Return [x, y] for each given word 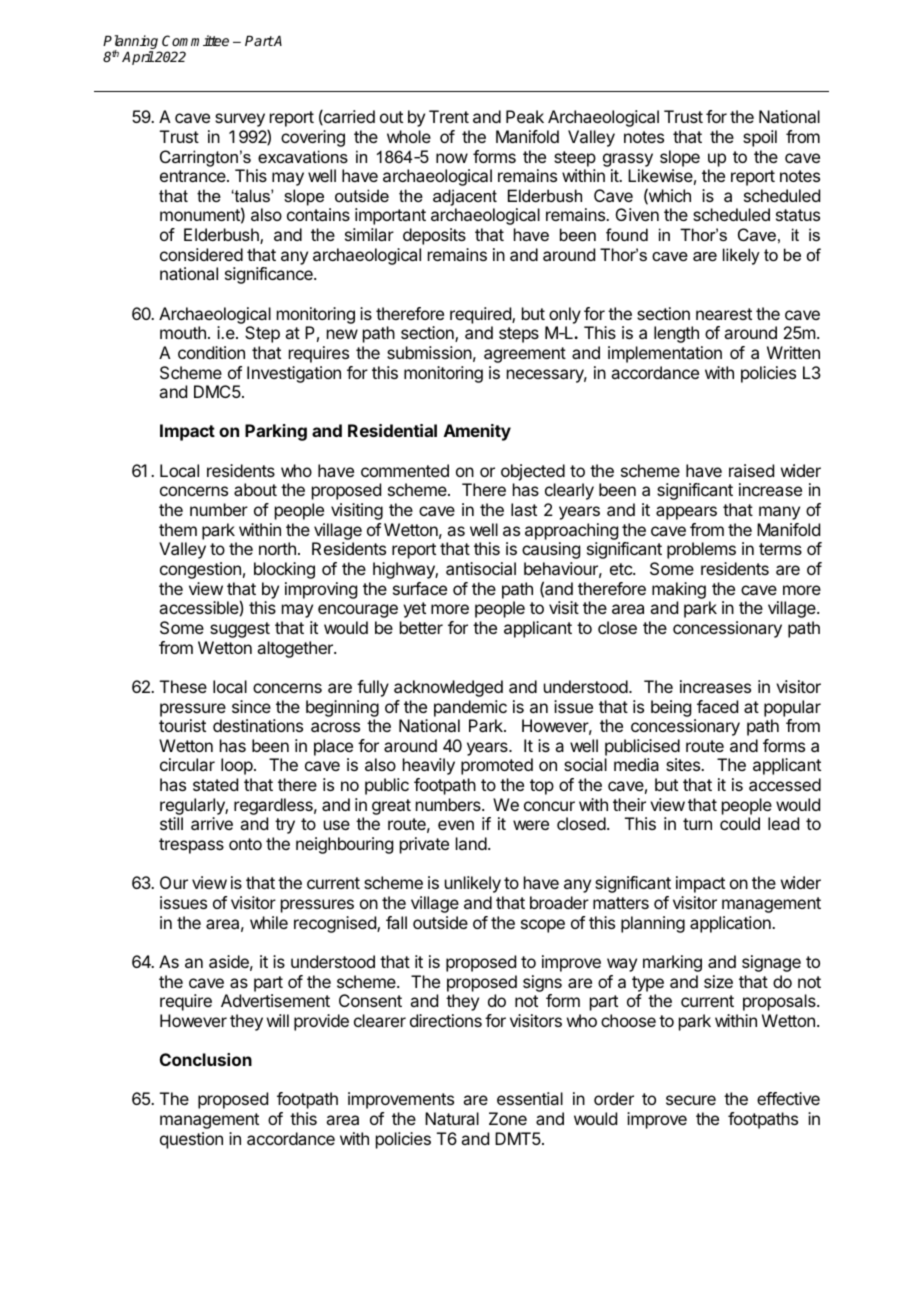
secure [691, 1100]
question [191, 1140]
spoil [760, 138]
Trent [449, 116]
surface [420, 588]
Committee [195, 40]
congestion [200, 570]
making [679, 590]
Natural [452, 1118]
